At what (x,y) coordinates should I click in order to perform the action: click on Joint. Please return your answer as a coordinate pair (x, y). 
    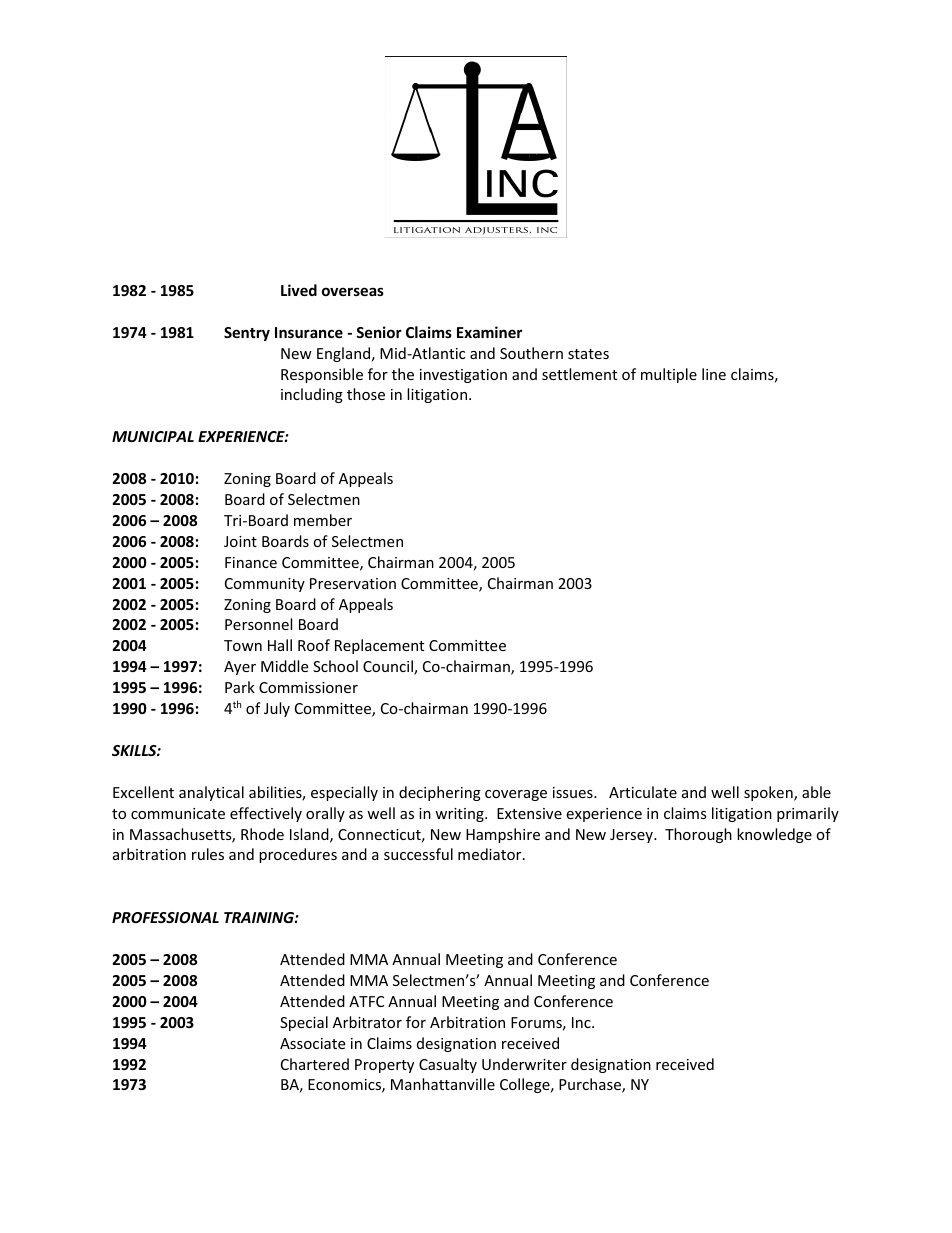
    Looking at the image, I should click on (240, 541).
